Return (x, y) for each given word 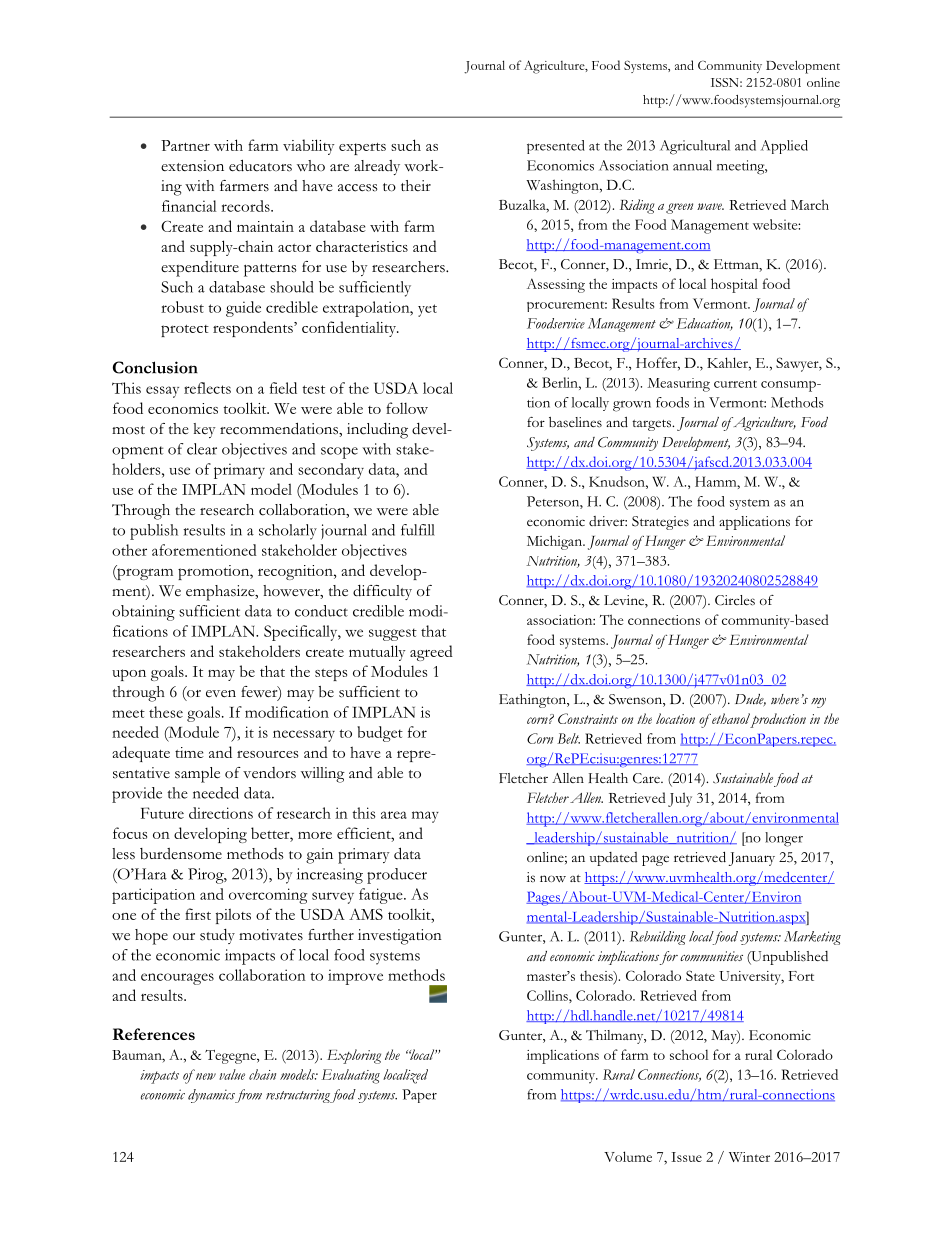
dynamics (212, 1096)
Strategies (660, 523)
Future (162, 813)
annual (692, 165)
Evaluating (350, 1076)
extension (192, 166)
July (680, 799)
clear (202, 449)
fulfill (418, 530)
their (416, 185)
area (394, 815)
